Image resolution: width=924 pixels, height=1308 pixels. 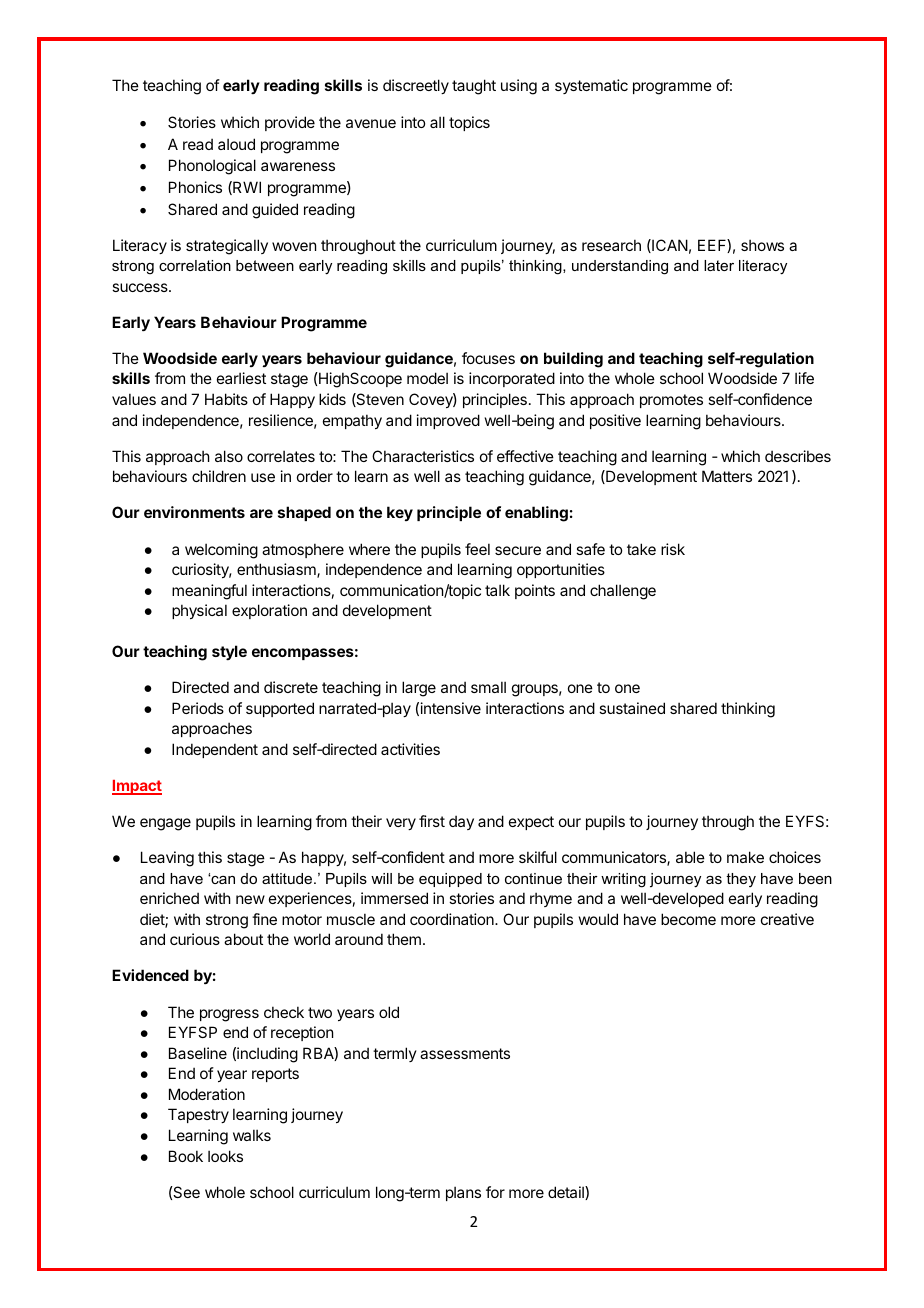 I want to click on effective, so click(x=525, y=456).
